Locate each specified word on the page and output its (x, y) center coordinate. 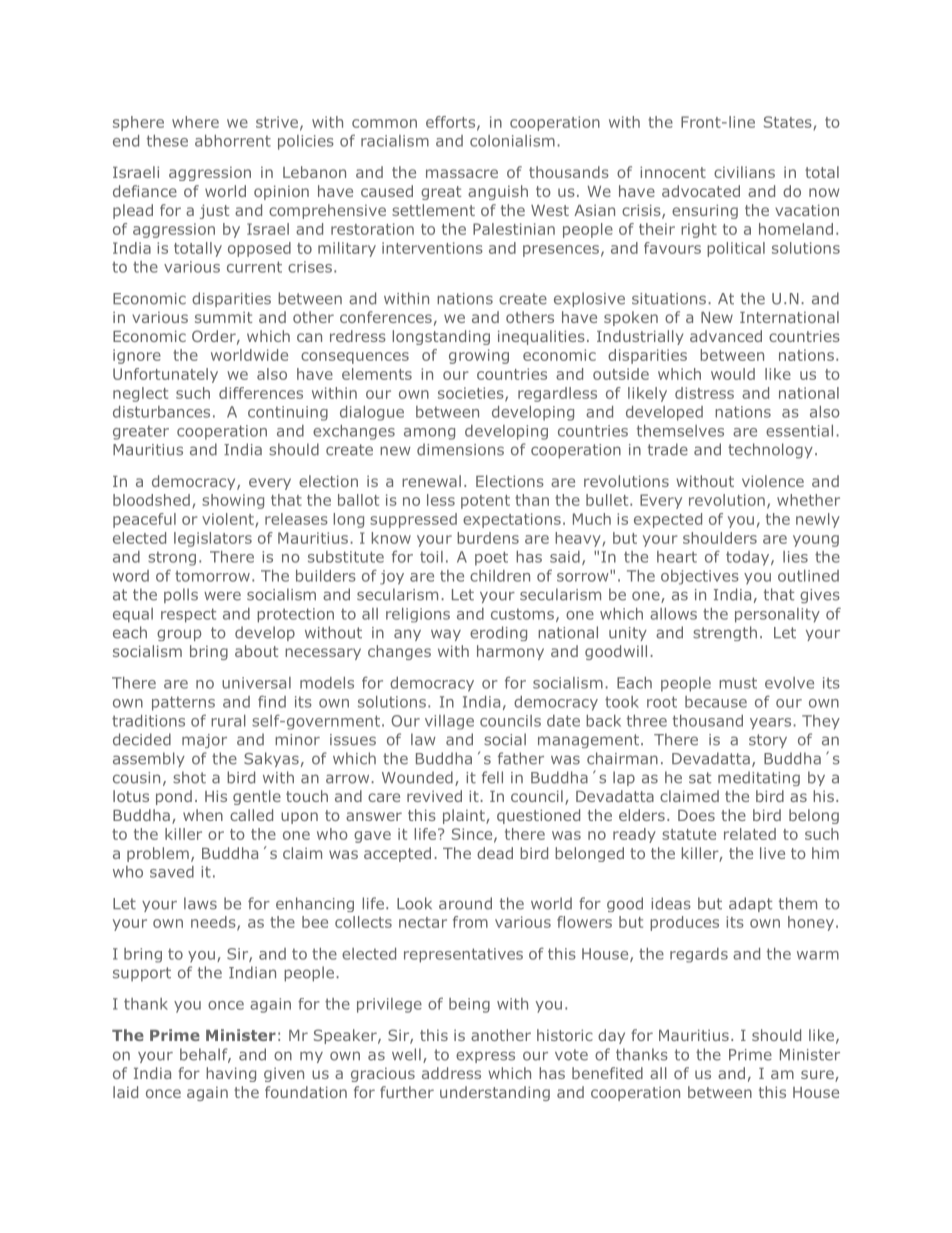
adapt (750, 904)
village (449, 722)
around (465, 903)
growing (479, 356)
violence (773, 481)
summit (223, 317)
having (231, 1074)
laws (200, 903)
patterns (183, 703)
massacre (462, 173)
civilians (744, 172)
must (738, 683)
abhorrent (233, 141)
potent (485, 502)
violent (229, 520)
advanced (726, 336)
